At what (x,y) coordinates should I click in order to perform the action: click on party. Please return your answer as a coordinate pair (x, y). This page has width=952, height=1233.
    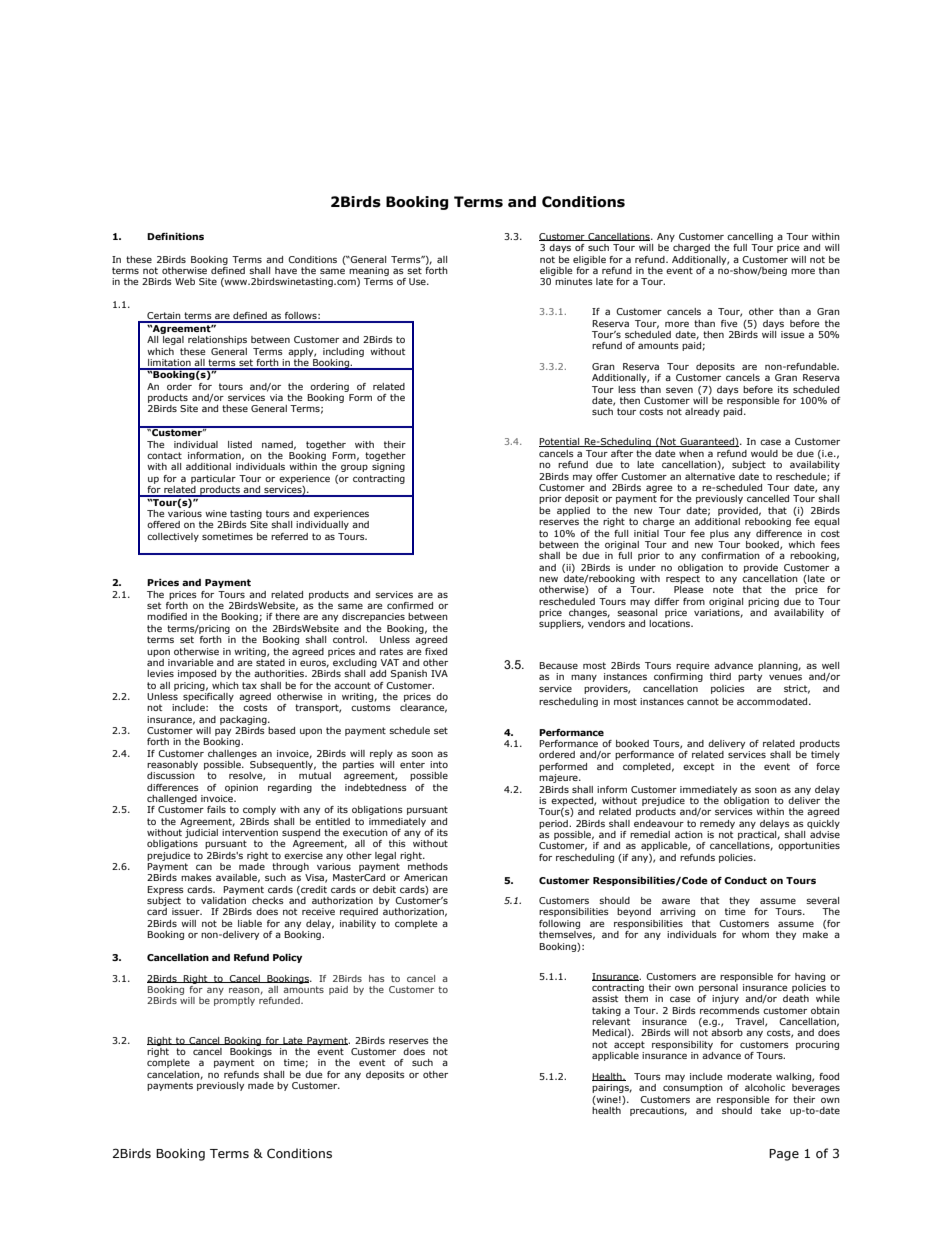
    Looking at the image, I should click on (750, 677).
